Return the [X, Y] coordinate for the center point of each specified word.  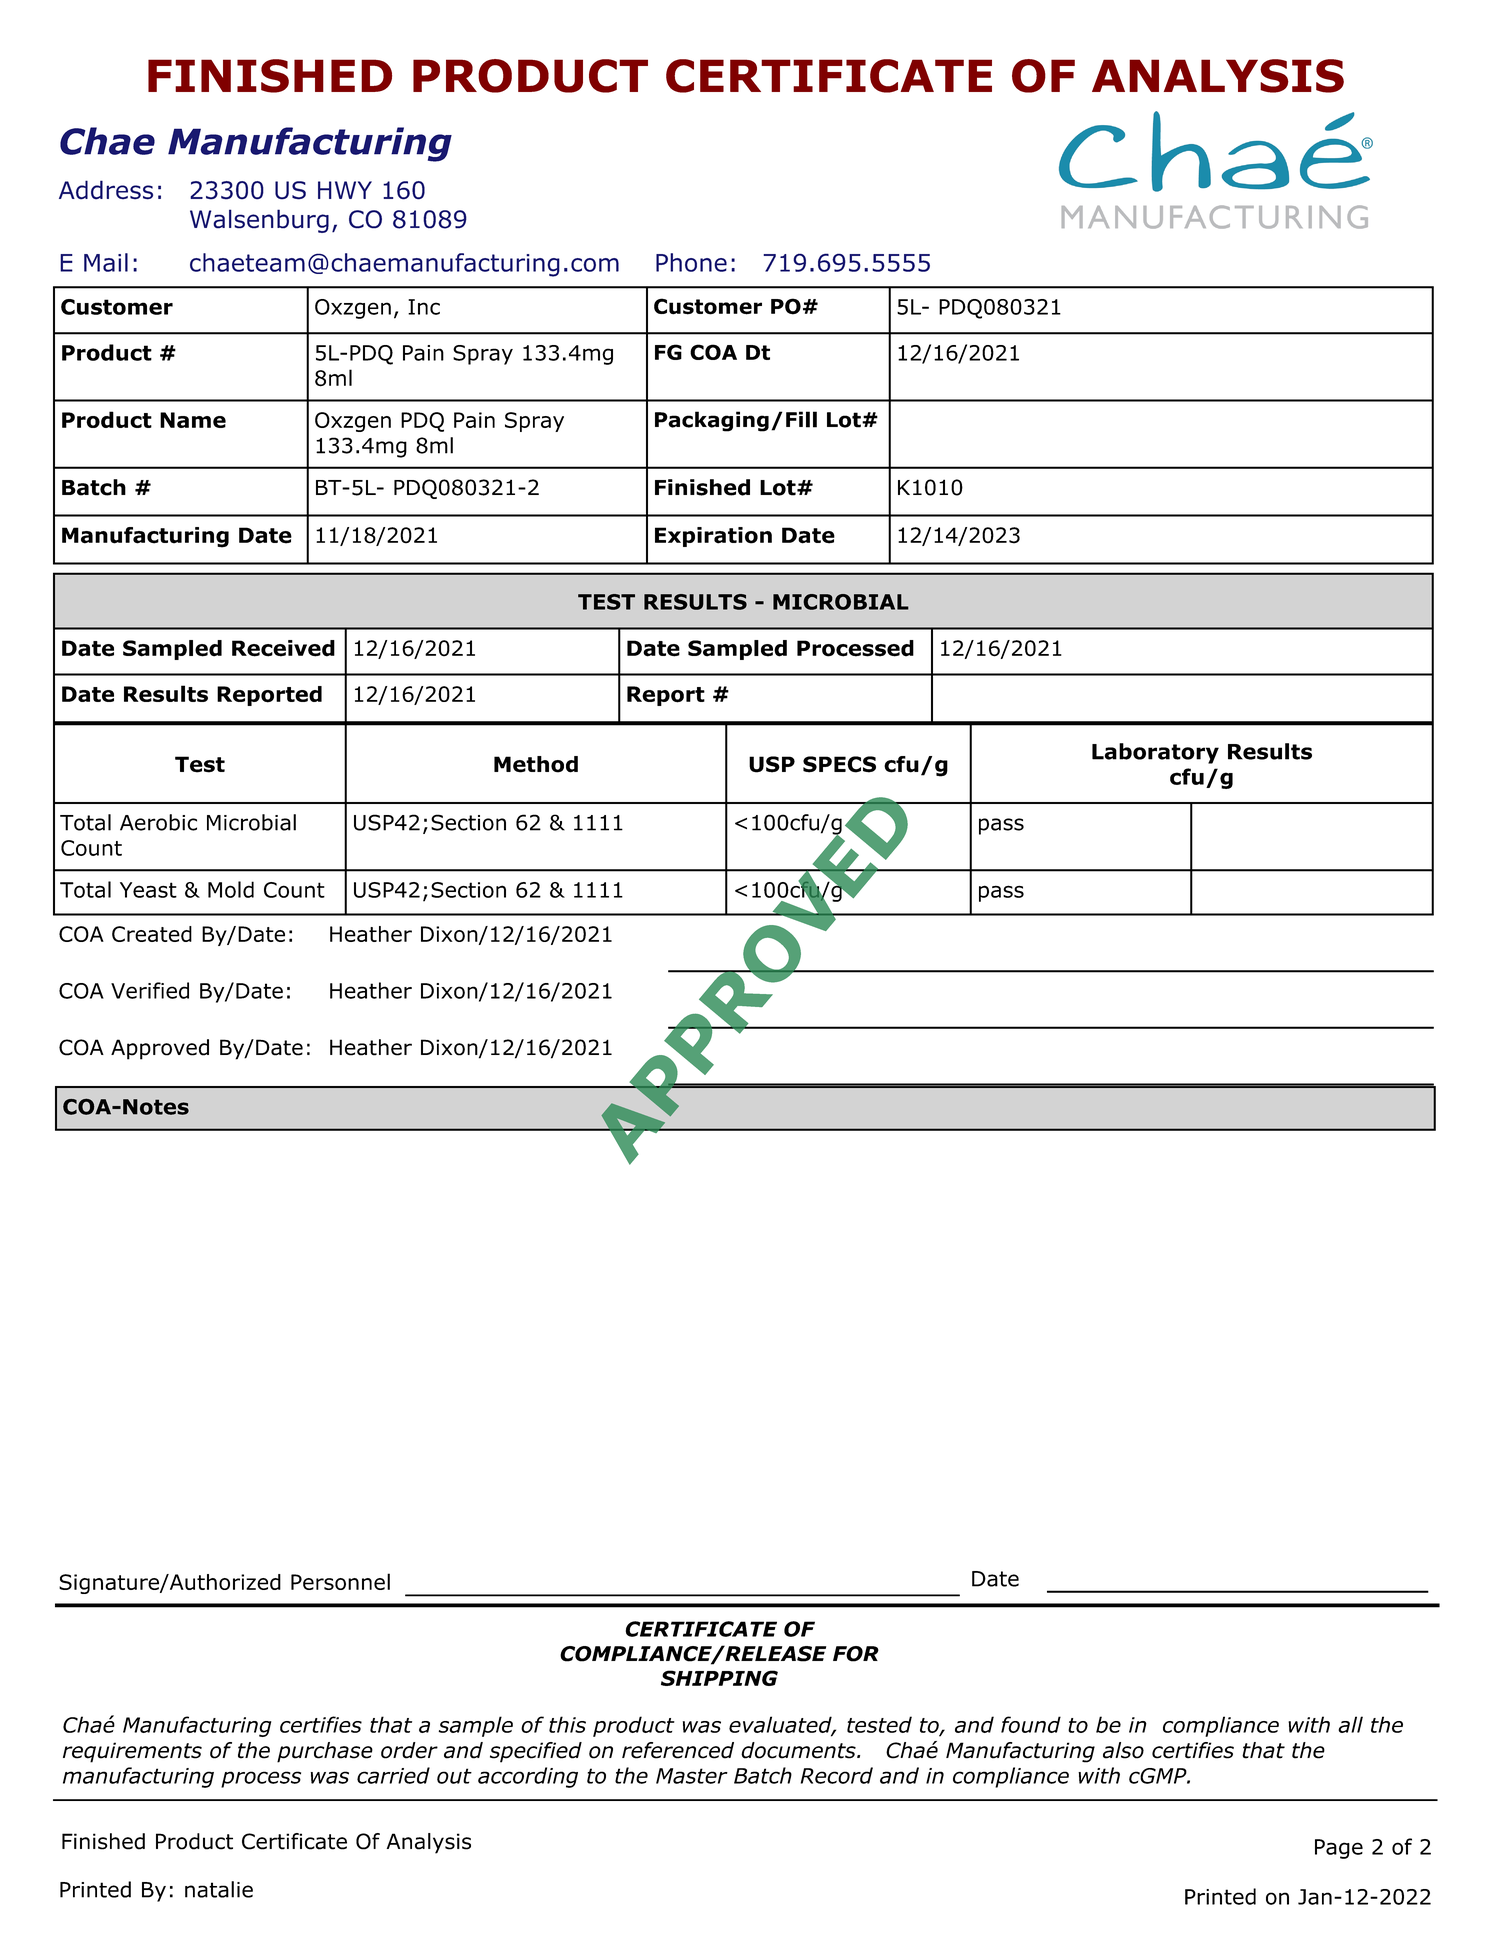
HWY [345, 190]
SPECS [839, 764]
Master [692, 1776]
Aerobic [158, 822]
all [1350, 1724]
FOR [856, 1654]
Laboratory [1155, 753]
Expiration [713, 537]
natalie [219, 1889]
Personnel [340, 1581]
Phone [691, 262]
